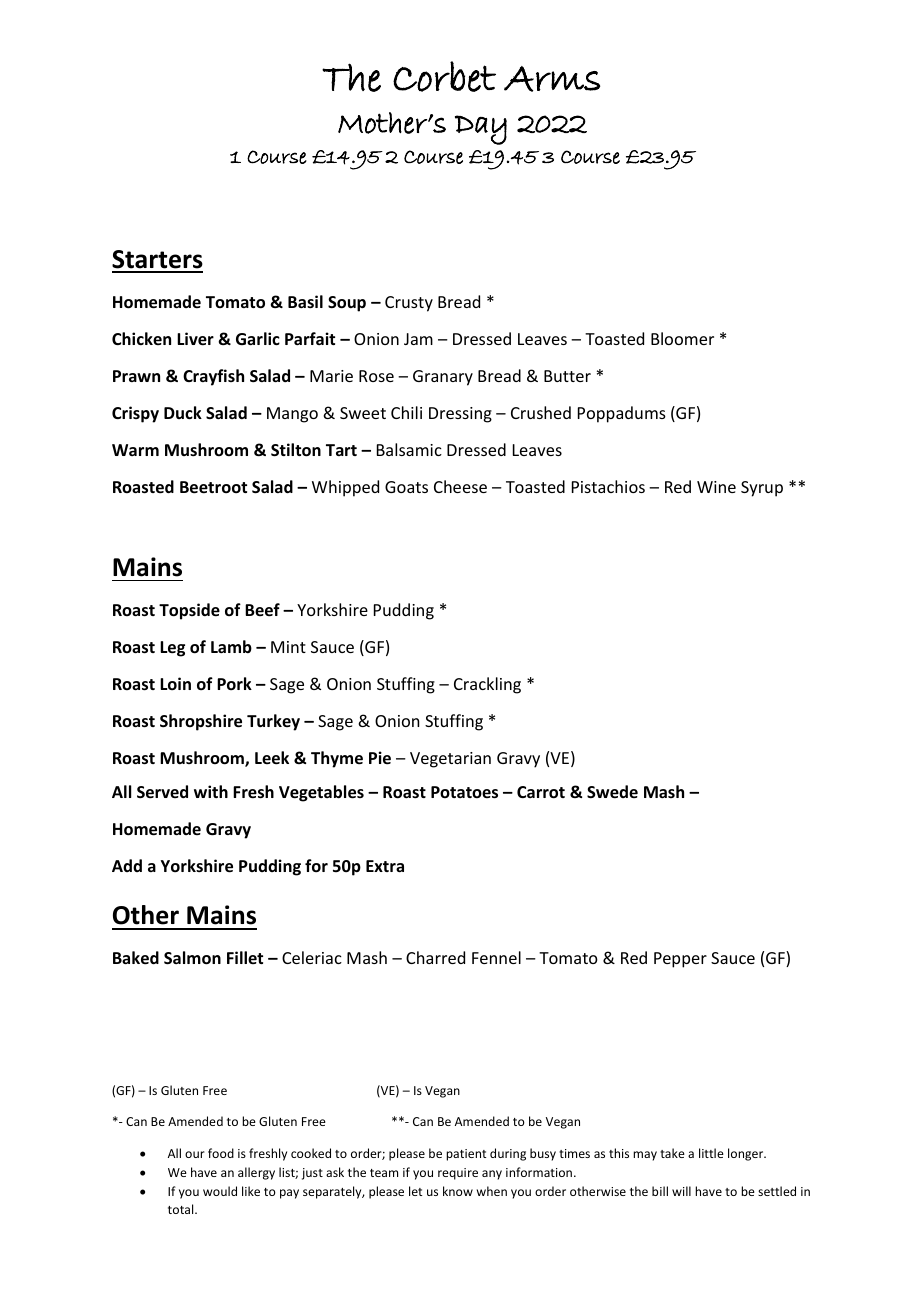 The image size is (924, 1308). What do you see at coordinates (481, 130) in the page?
I see `Day` at bounding box center [481, 130].
